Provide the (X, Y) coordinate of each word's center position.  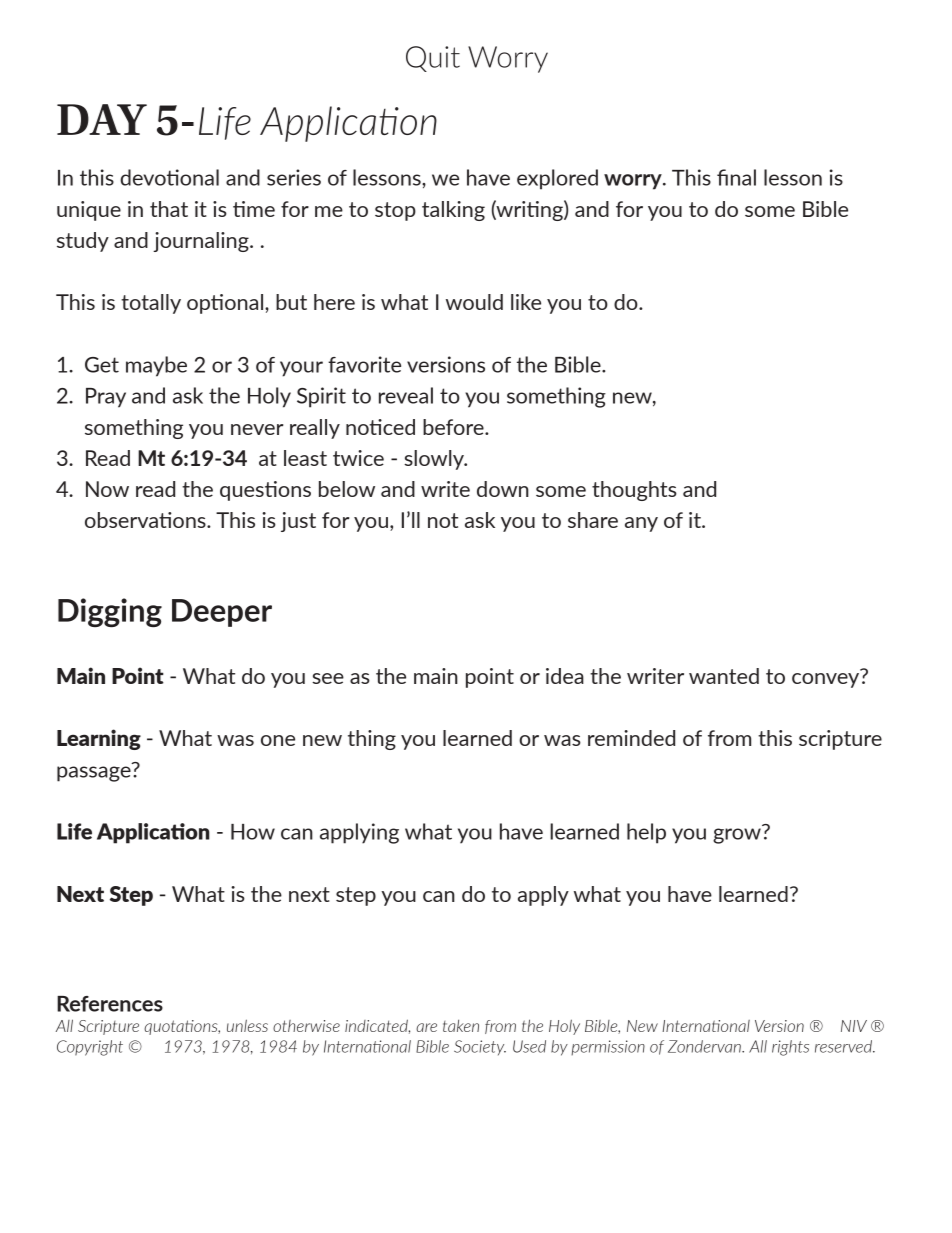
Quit (433, 59)
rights (790, 1048)
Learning (99, 739)
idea (565, 676)
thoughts (634, 491)
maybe (156, 366)
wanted (724, 676)
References (110, 1004)
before (454, 427)
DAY (102, 119)
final (736, 177)
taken (461, 1026)
